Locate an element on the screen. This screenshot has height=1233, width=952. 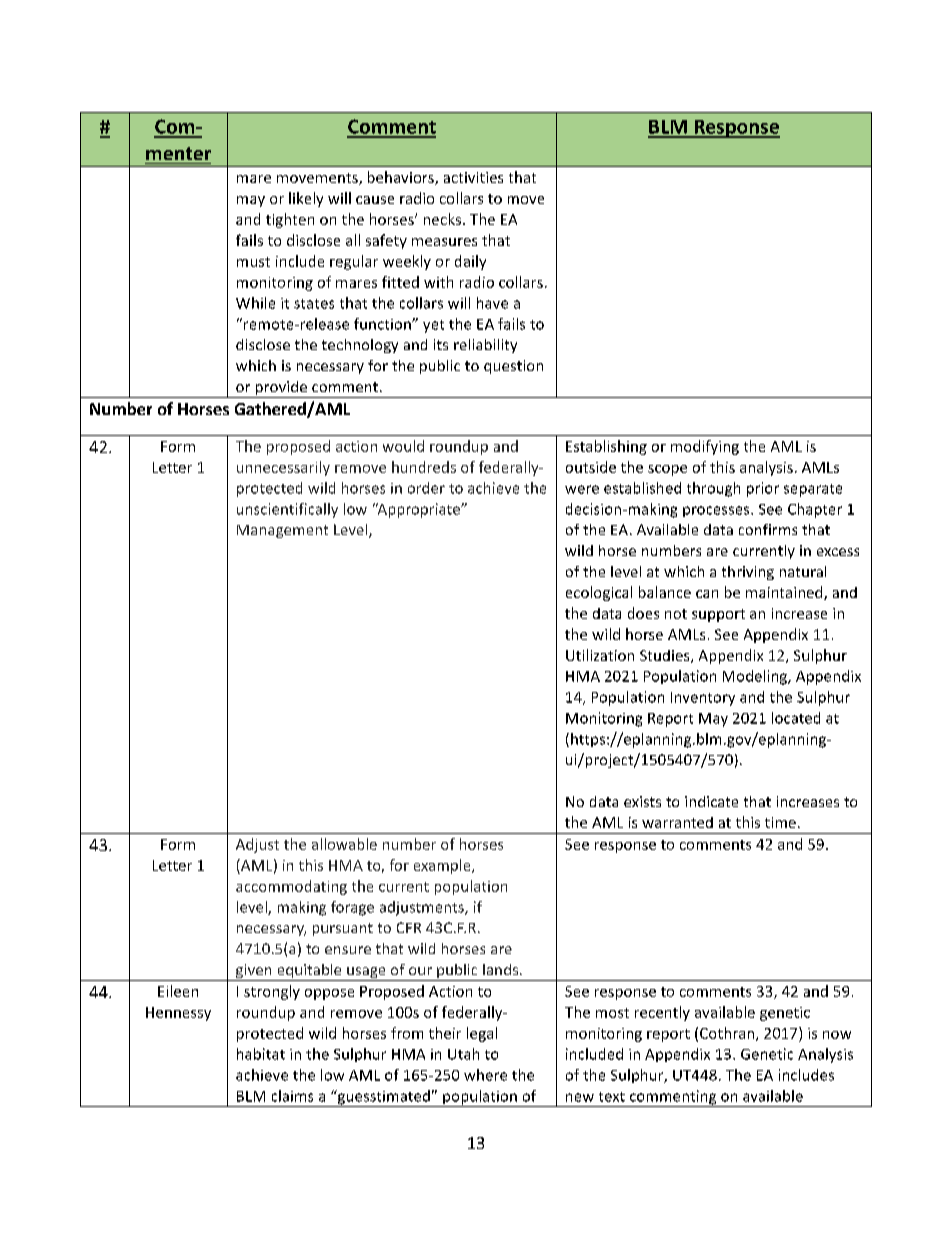
indicate is located at coordinates (711, 801).
